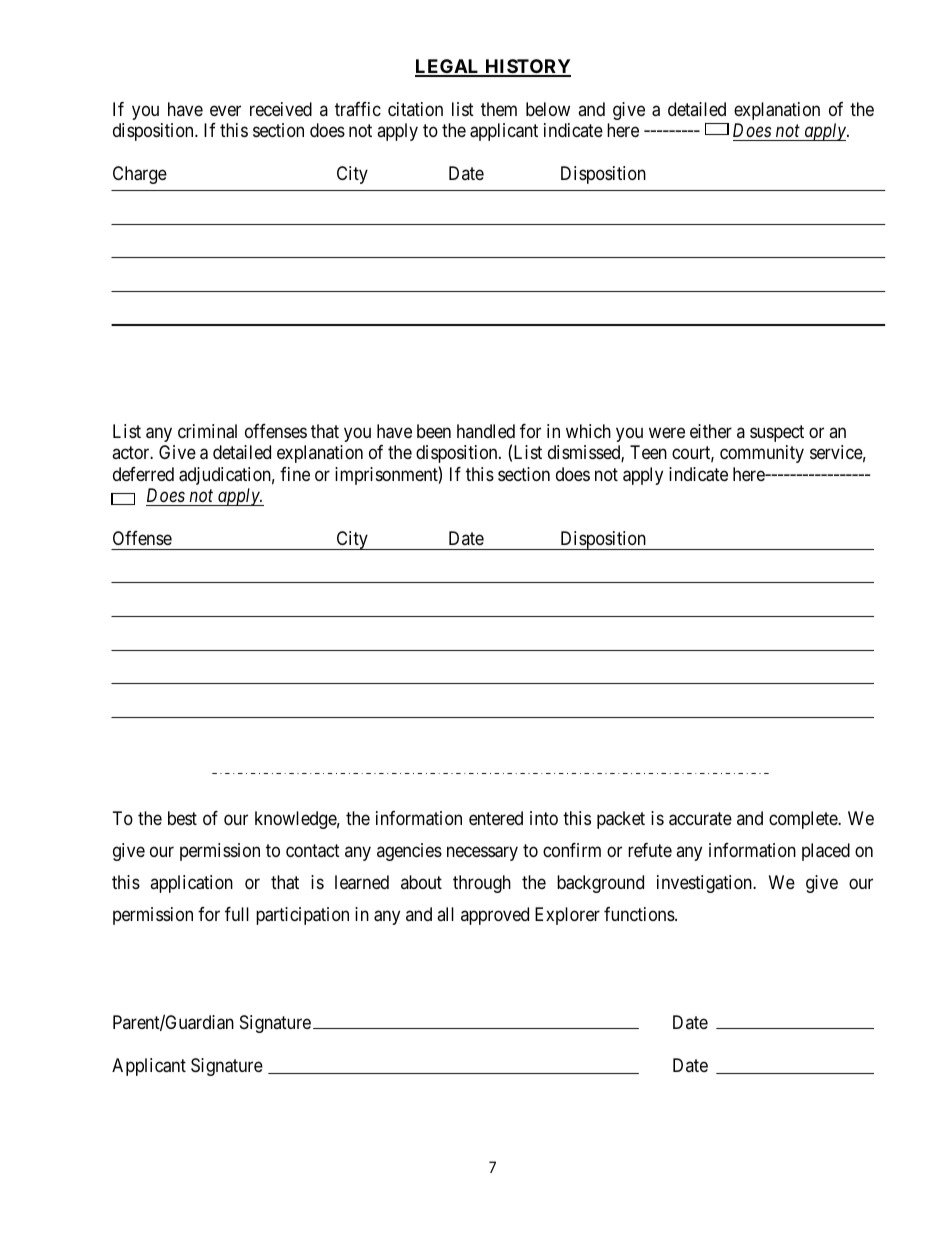 The image size is (952, 1233). What do you see at coordinates (225, 110) in the page?
I see `ever` at bounding box center [225, 110].
